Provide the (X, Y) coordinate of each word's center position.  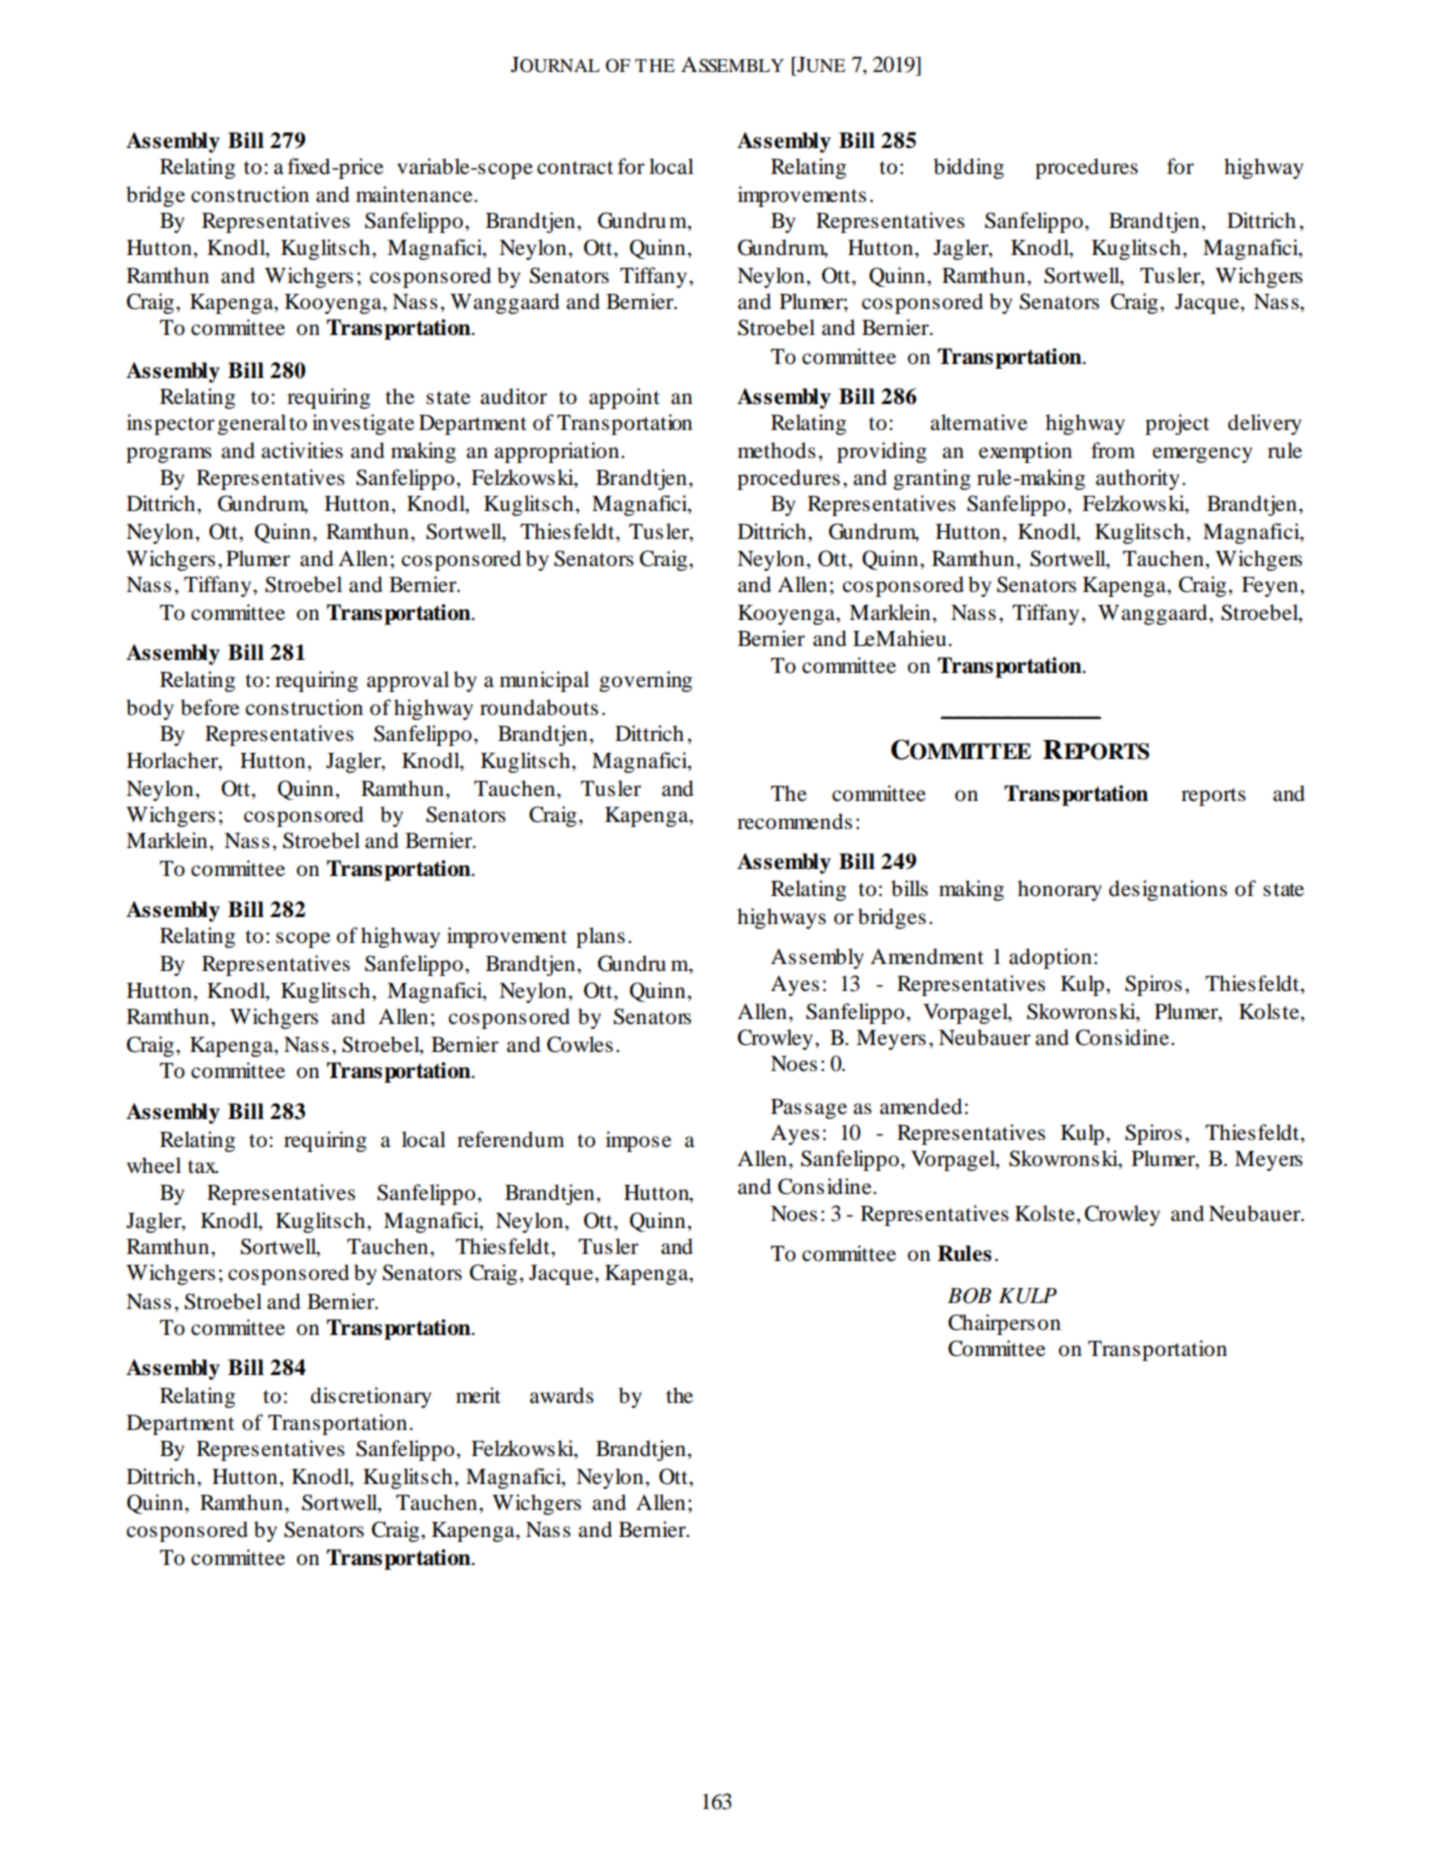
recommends (794, 821)
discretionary (371, 1397)
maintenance (415, 194)
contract (575, 168)
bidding (969, 168)
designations (1168, 890)
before (210, 707)
